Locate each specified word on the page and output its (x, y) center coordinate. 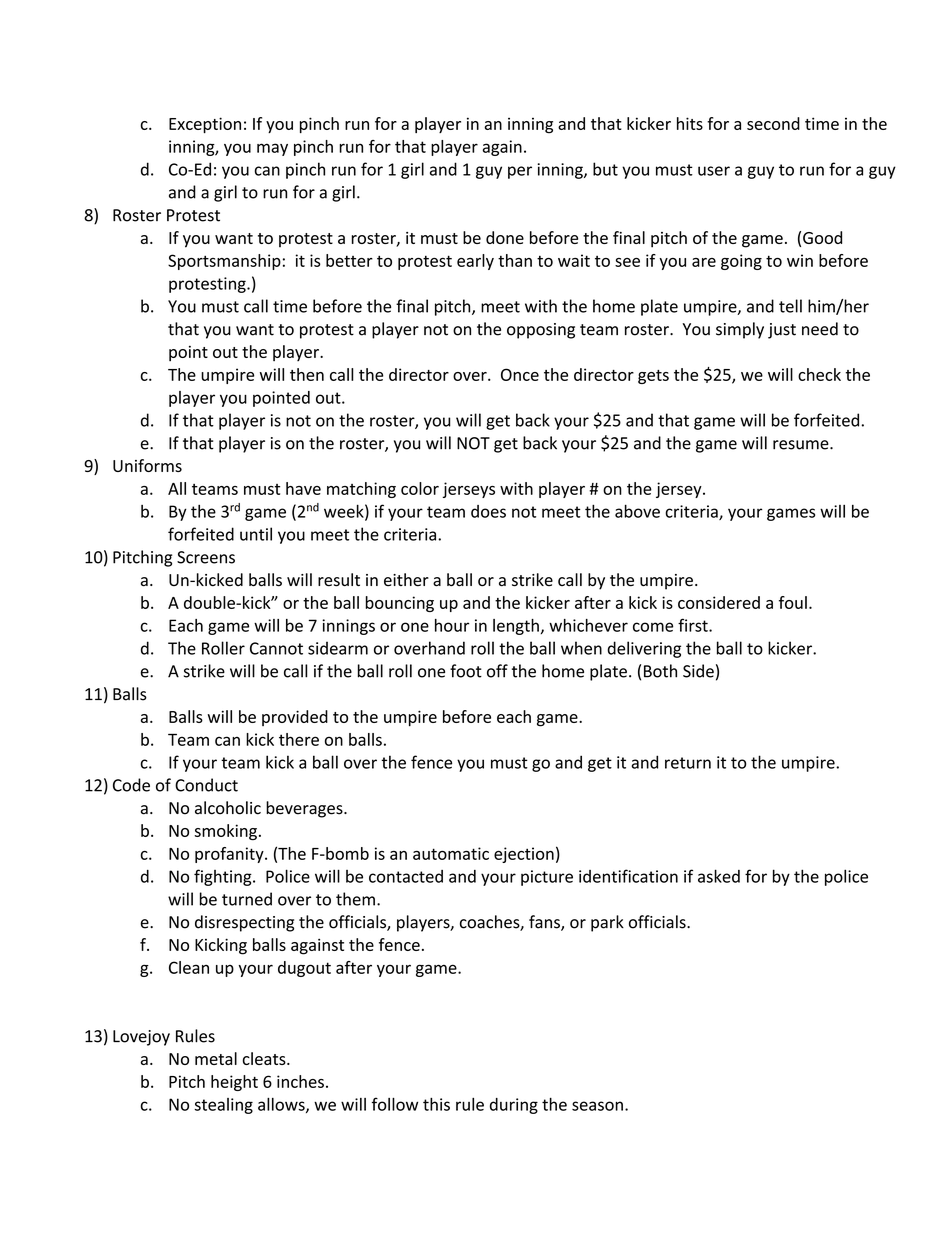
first (694, 625)
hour (452, 625)
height (234, 1083)
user (714, 171)
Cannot (276, 648)
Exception (205, 125)
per (520, 172)
